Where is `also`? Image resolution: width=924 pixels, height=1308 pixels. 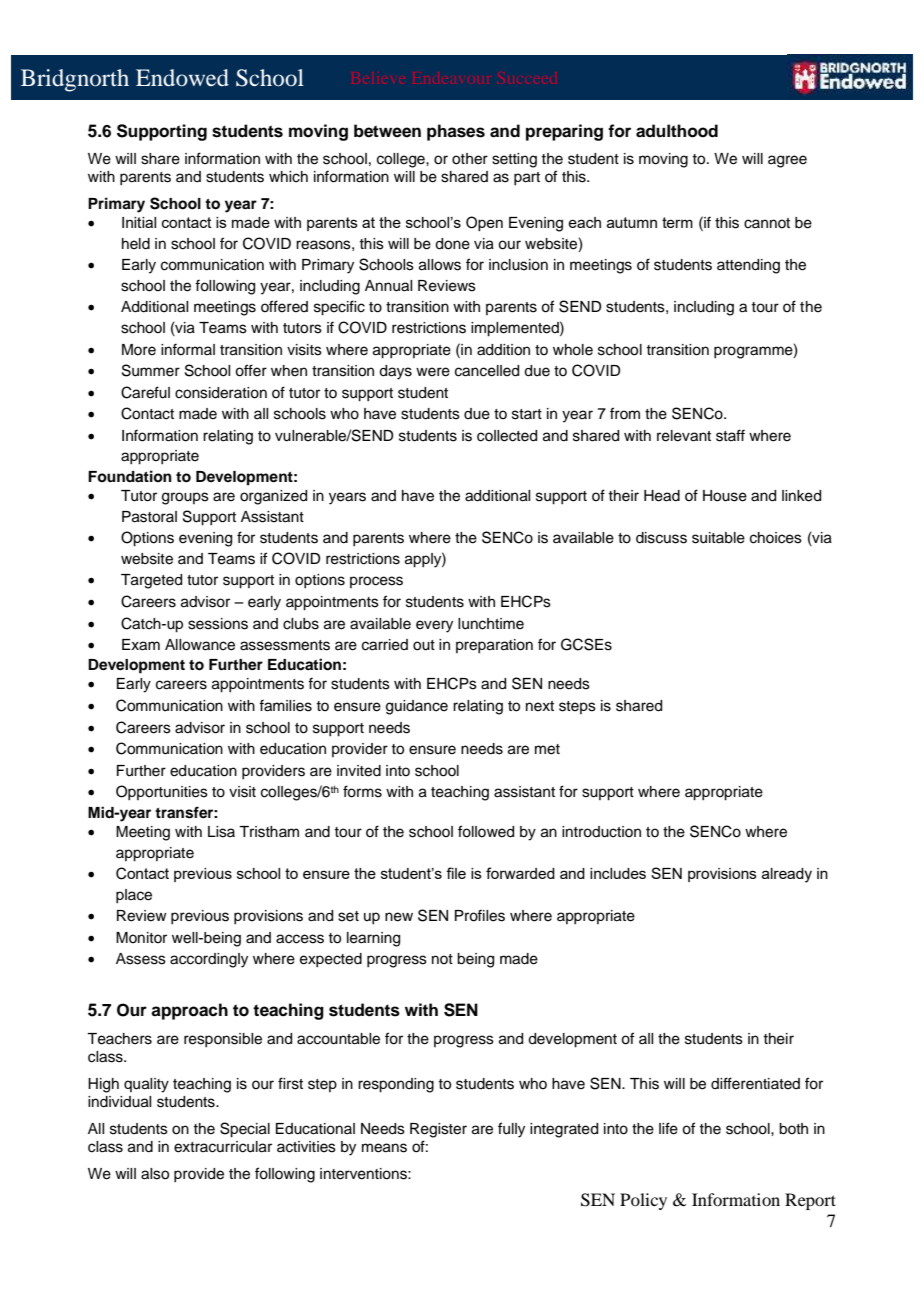 also is located at coordinates (155, 1174).
